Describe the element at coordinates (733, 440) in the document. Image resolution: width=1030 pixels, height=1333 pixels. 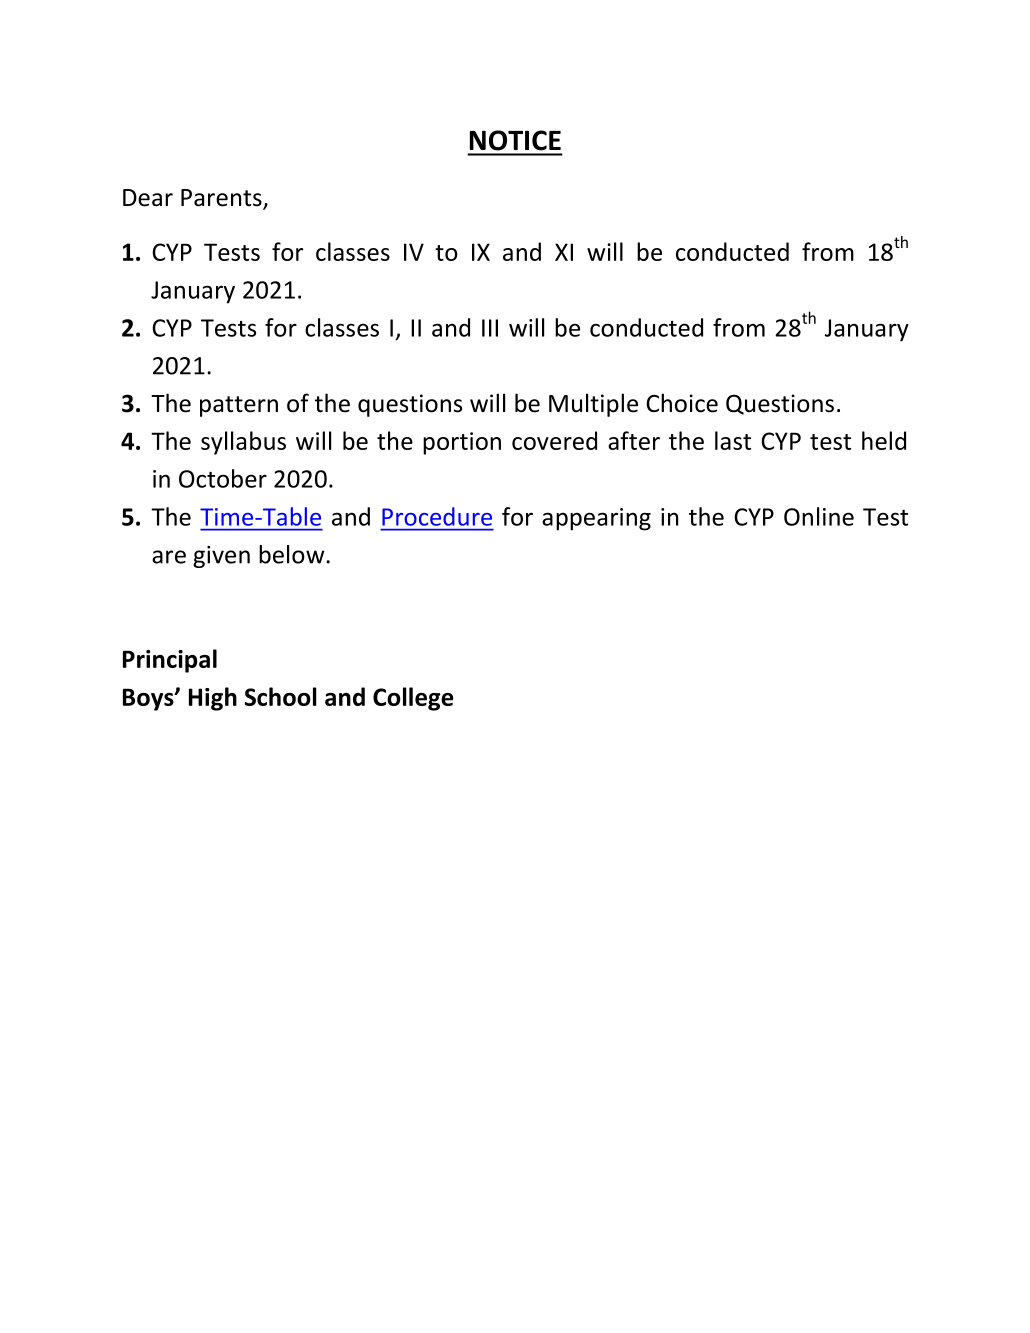
I see `last` at that location.
